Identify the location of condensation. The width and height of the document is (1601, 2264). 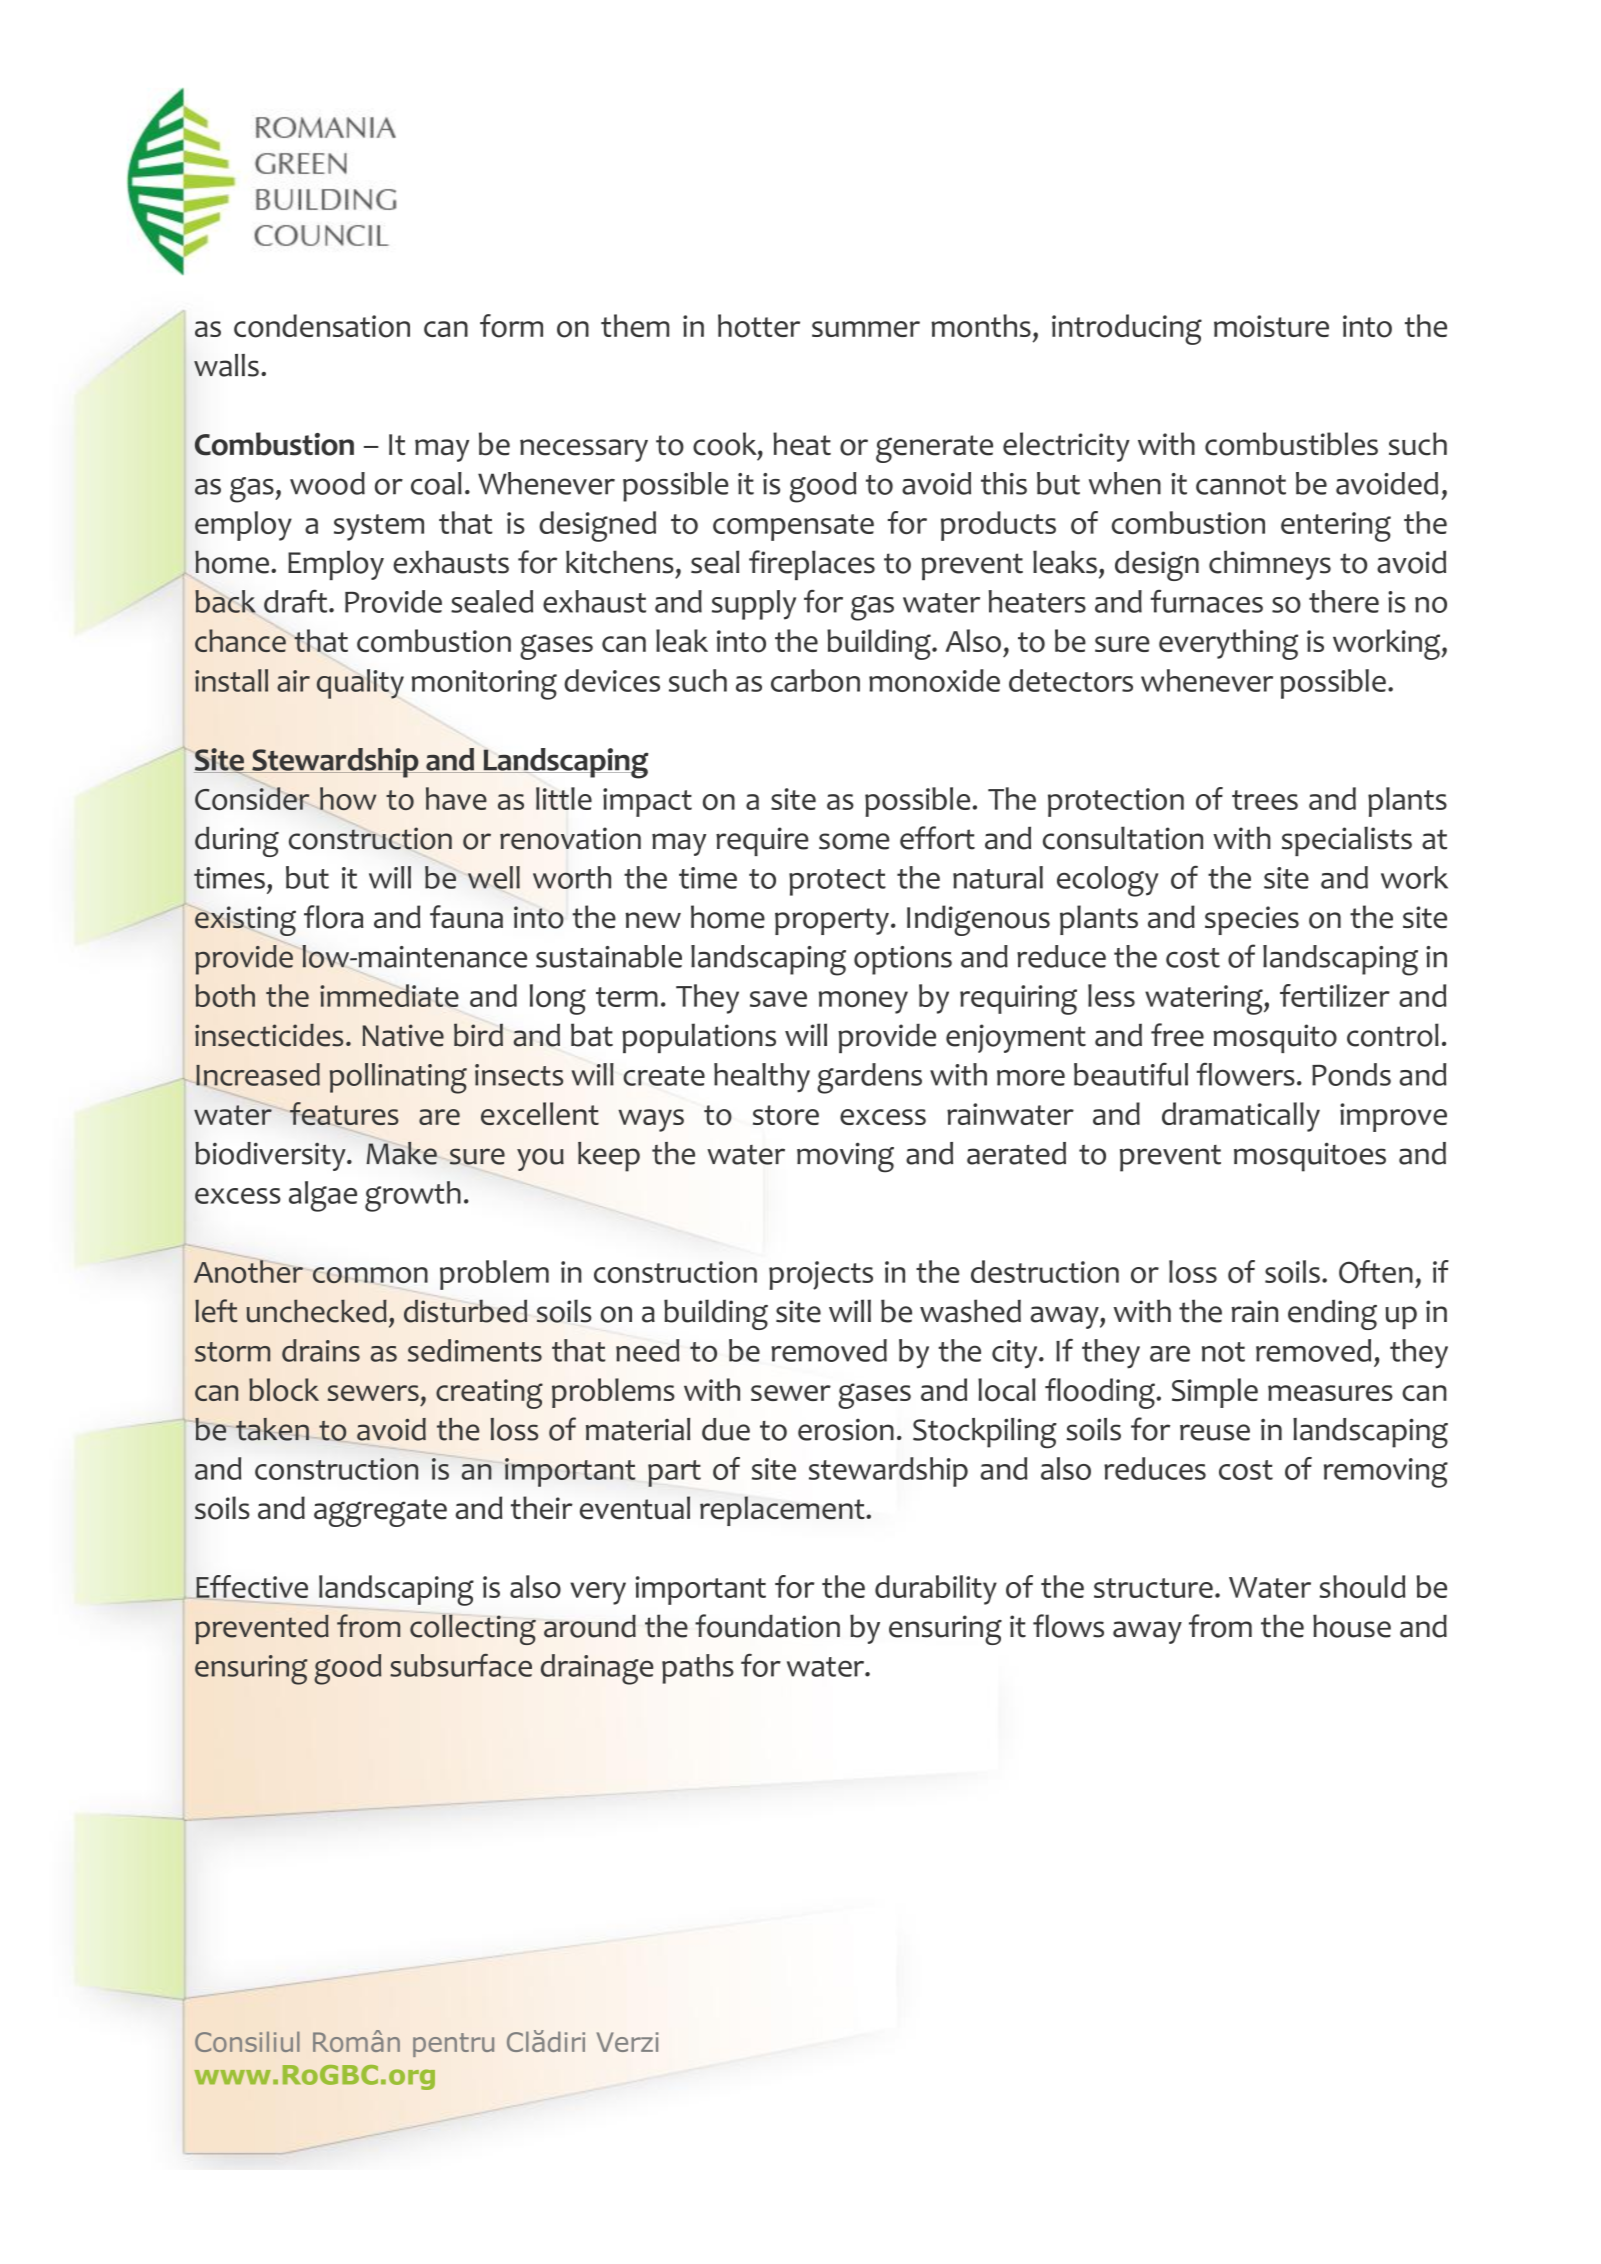
(322, 326).
